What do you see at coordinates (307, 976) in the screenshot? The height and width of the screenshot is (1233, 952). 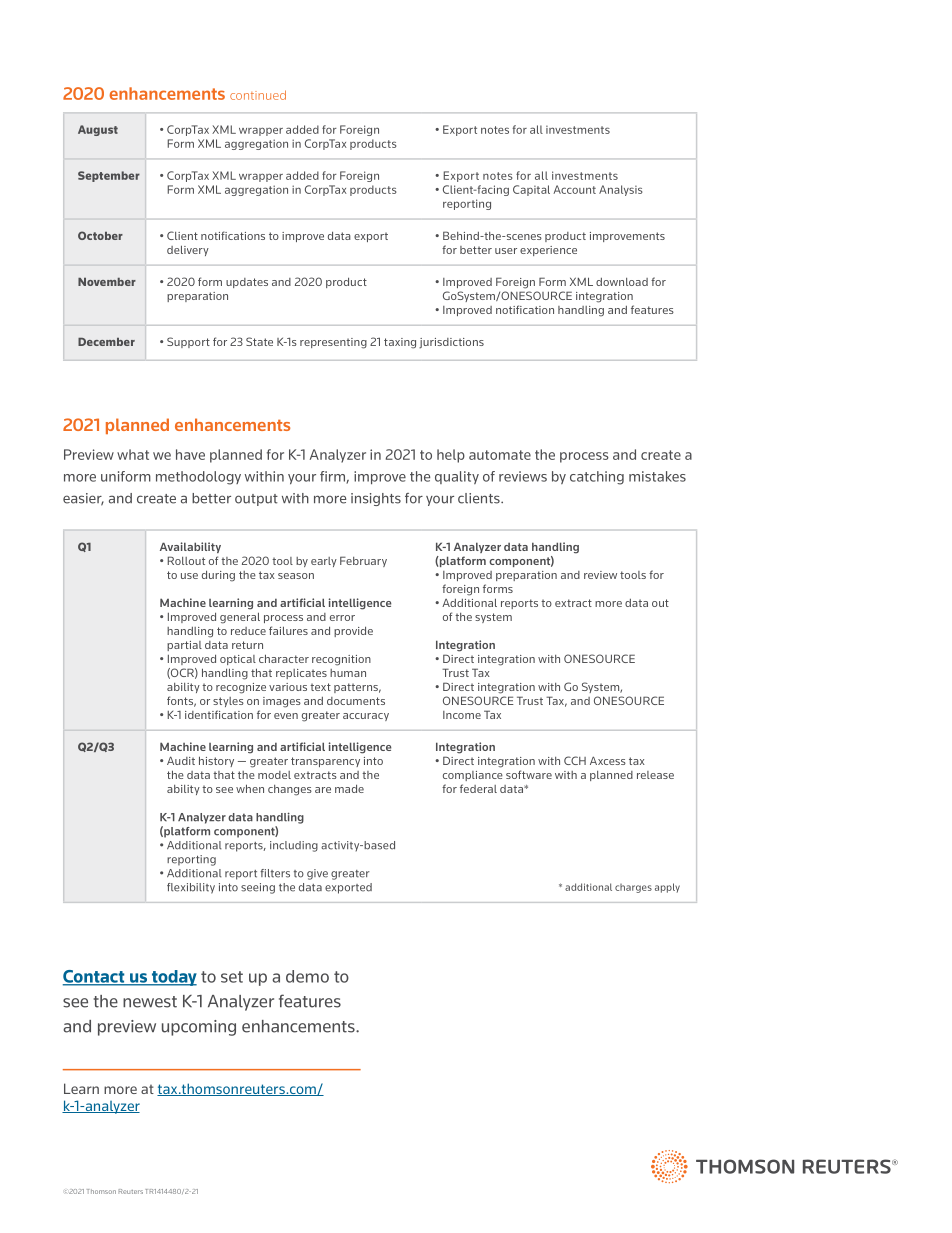 I see `demo` at bounding box center [307, 976].
